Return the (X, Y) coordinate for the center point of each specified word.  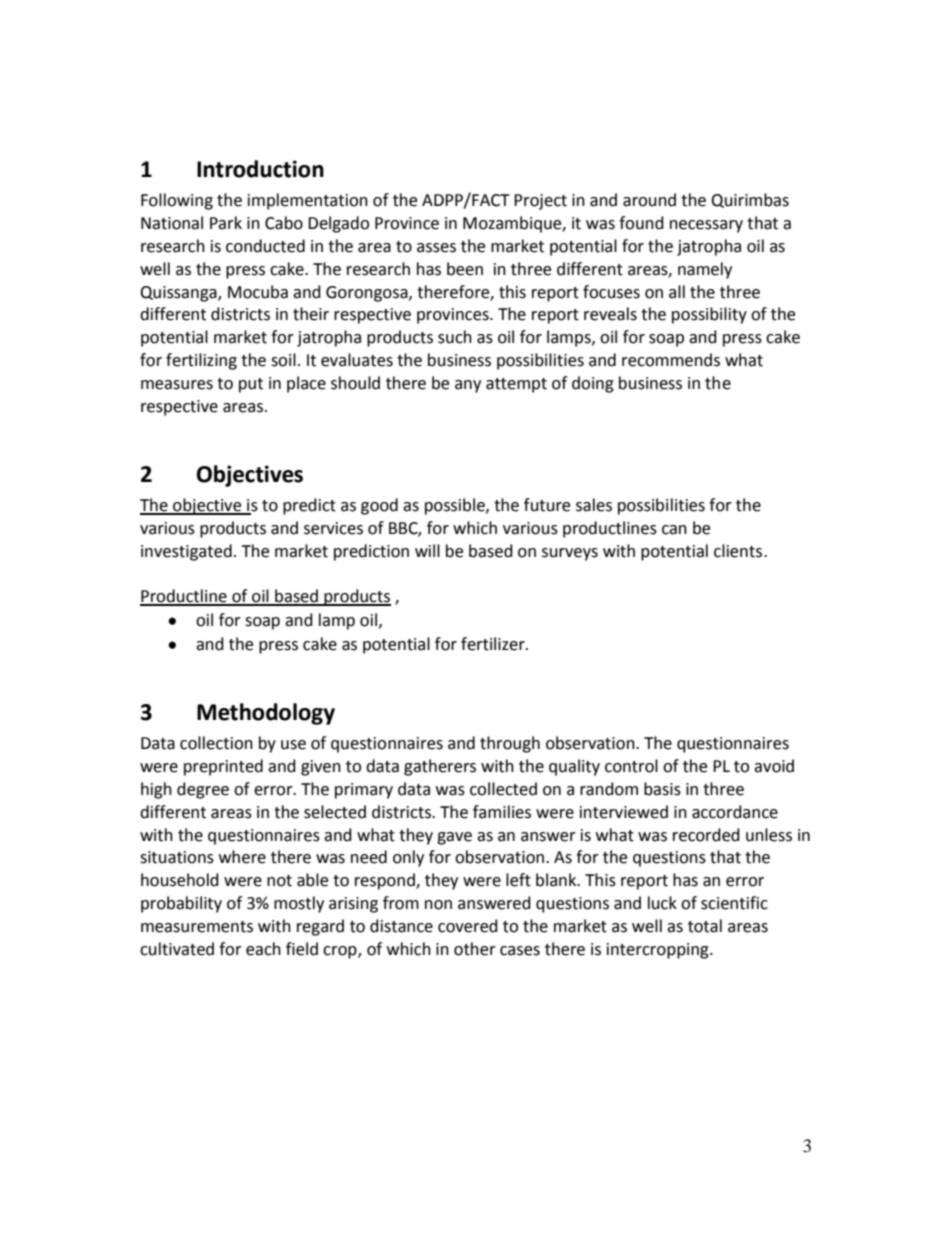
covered (468, 926)
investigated (186, 552)
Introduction (260, 169)
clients (739, 551)
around (649, 200)
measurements (197, 927)
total (705, 926)
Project (540, 202)
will (427, 550)
